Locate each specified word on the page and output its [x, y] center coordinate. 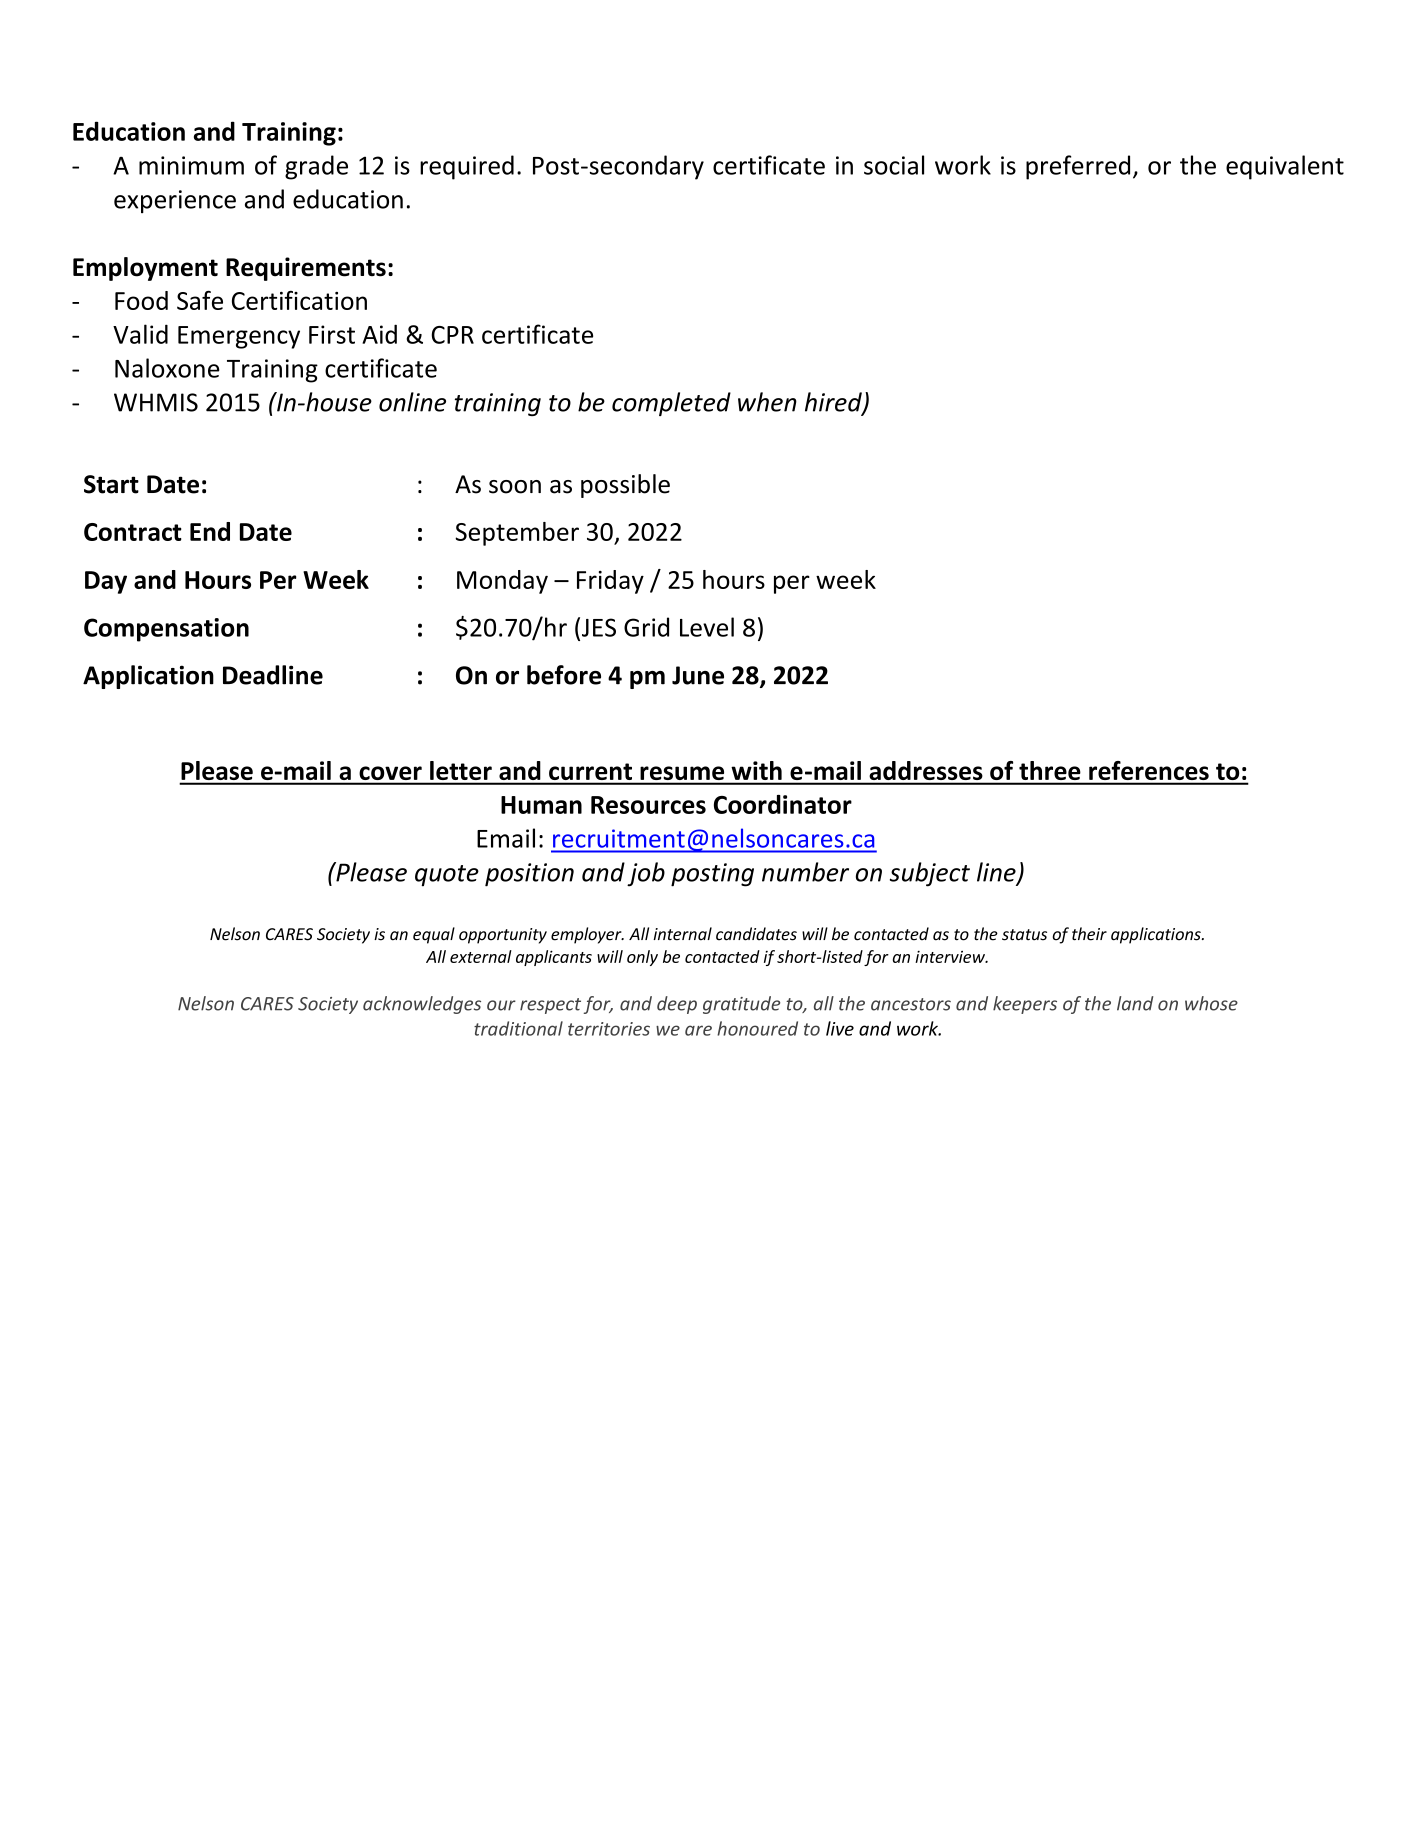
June [698, 675]
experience [175, 201]
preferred [1078, 167]
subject [930, 874]
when [767, 402]
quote [447, 876]
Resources [648, 805]
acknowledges [422, 1005]
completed [671, 404]
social [894, 165]
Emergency [239, 337]
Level [707, 627]
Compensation [166, 630]
